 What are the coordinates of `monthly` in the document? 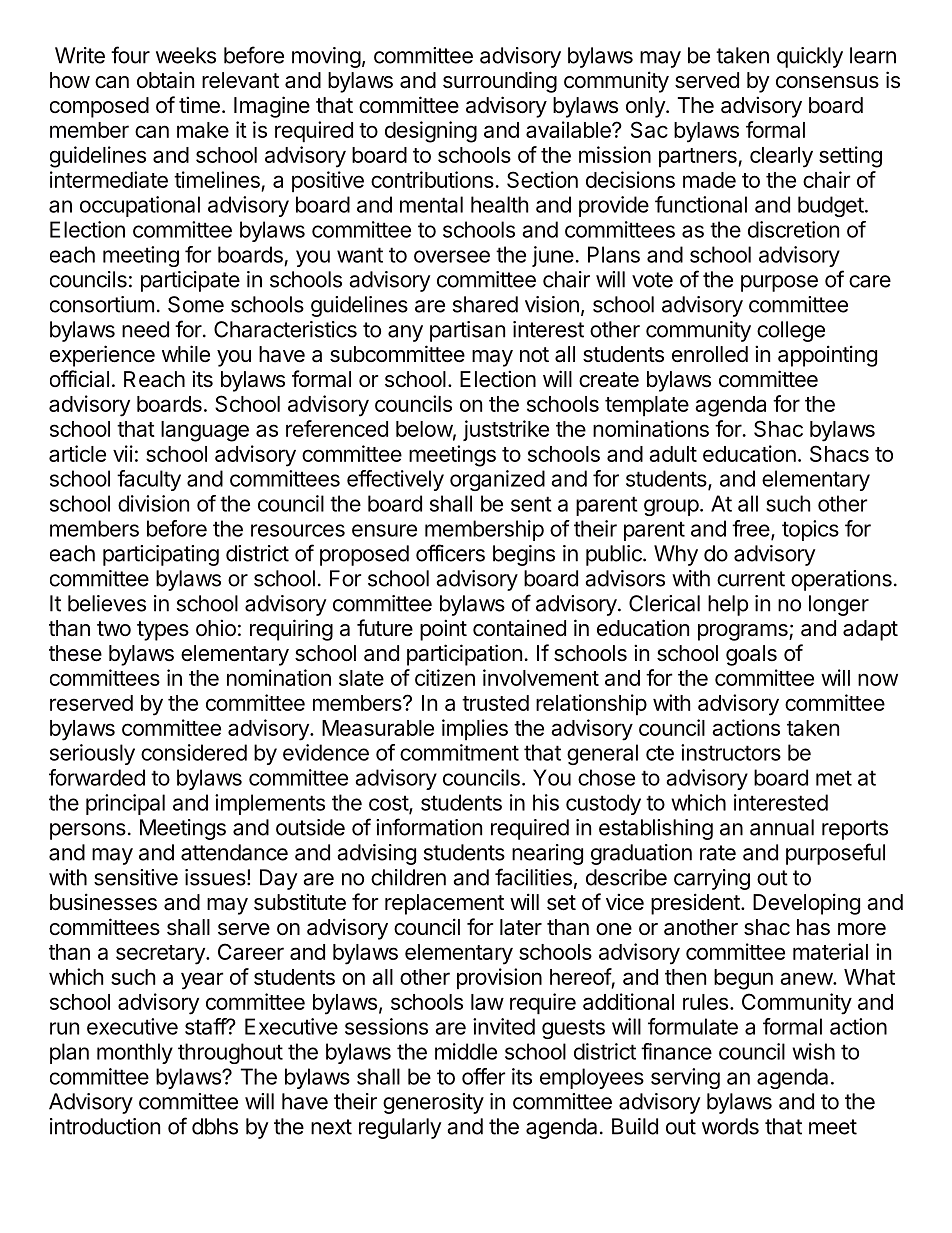 It's located at (135, 1053).
